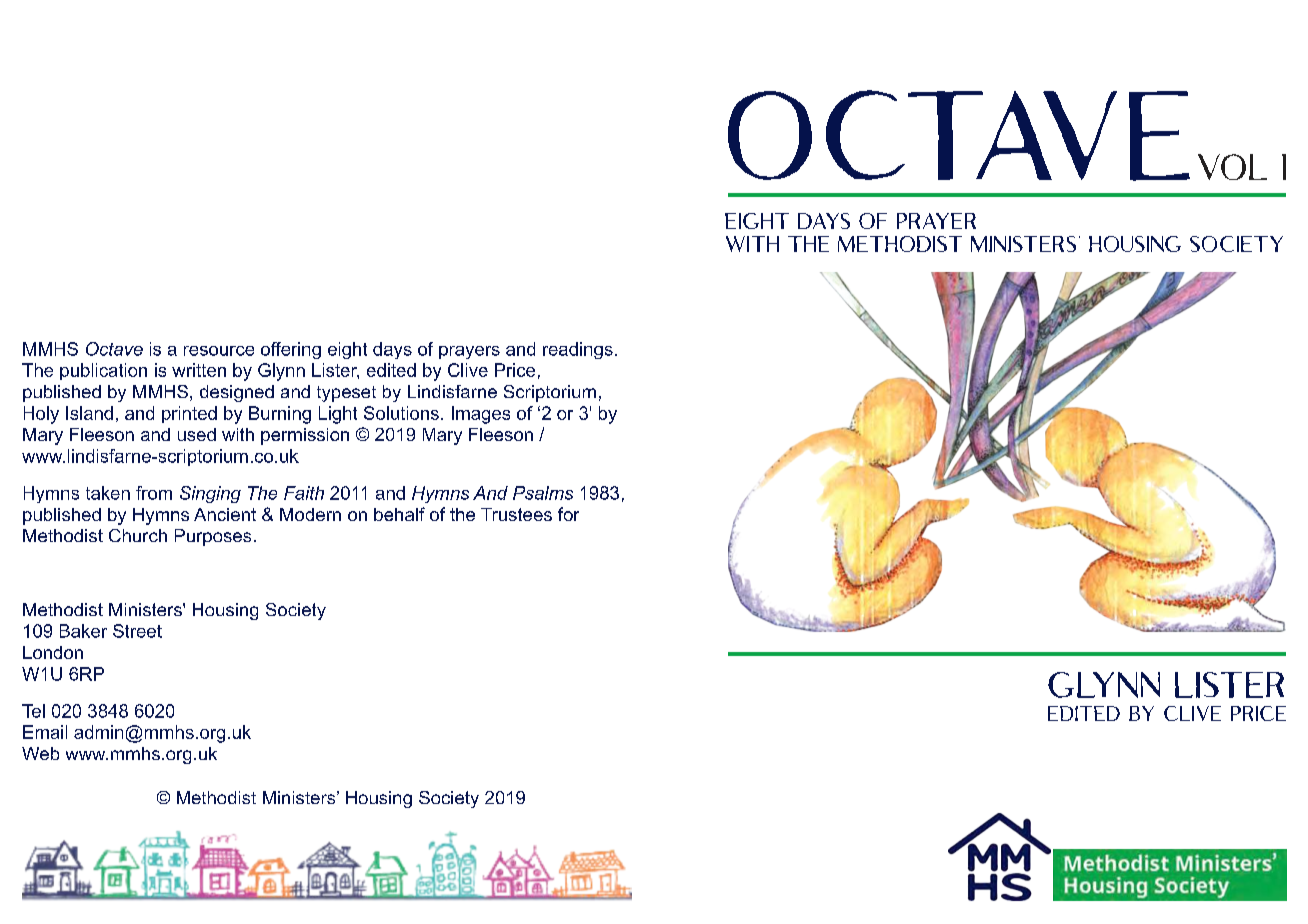 The image size is (1308, 924). Describe the element at coordinates (225, 514) in the image. I see `Ancient` at that location.
